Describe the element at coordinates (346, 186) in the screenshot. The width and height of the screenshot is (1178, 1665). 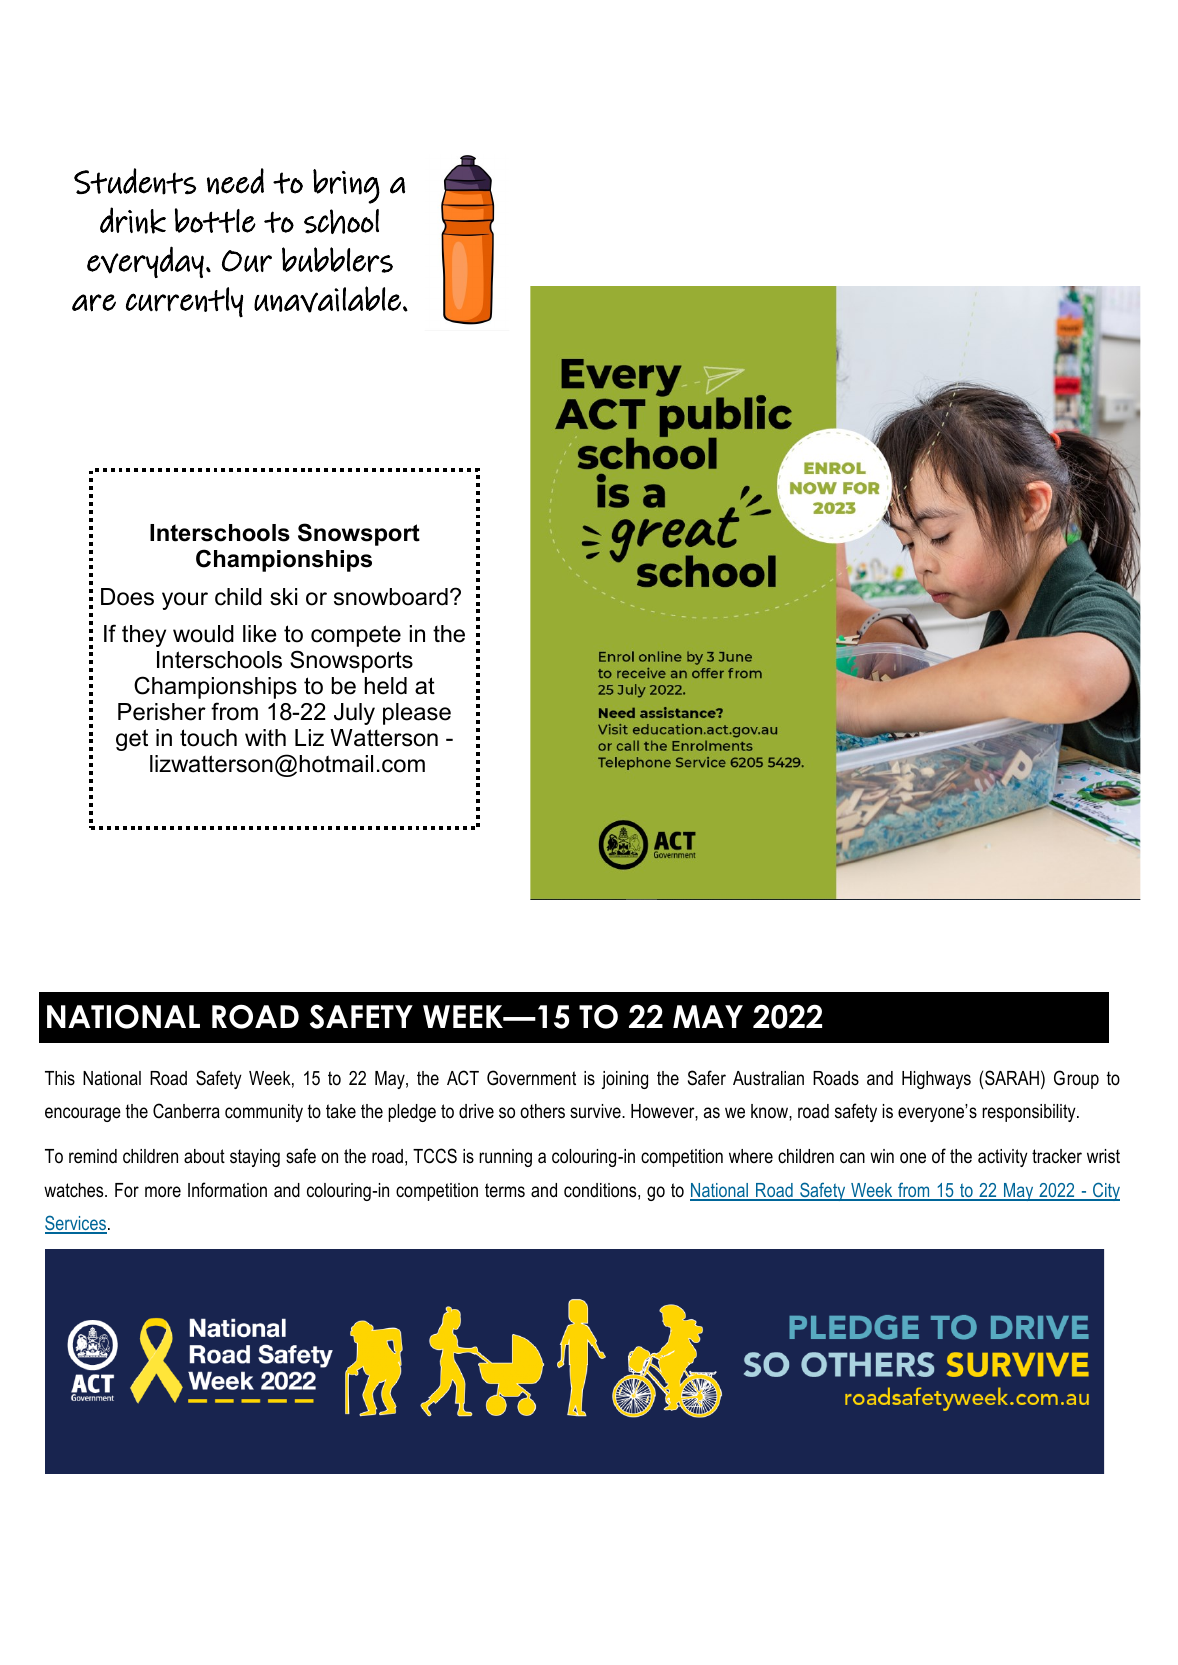
I see `bring` at that location.
